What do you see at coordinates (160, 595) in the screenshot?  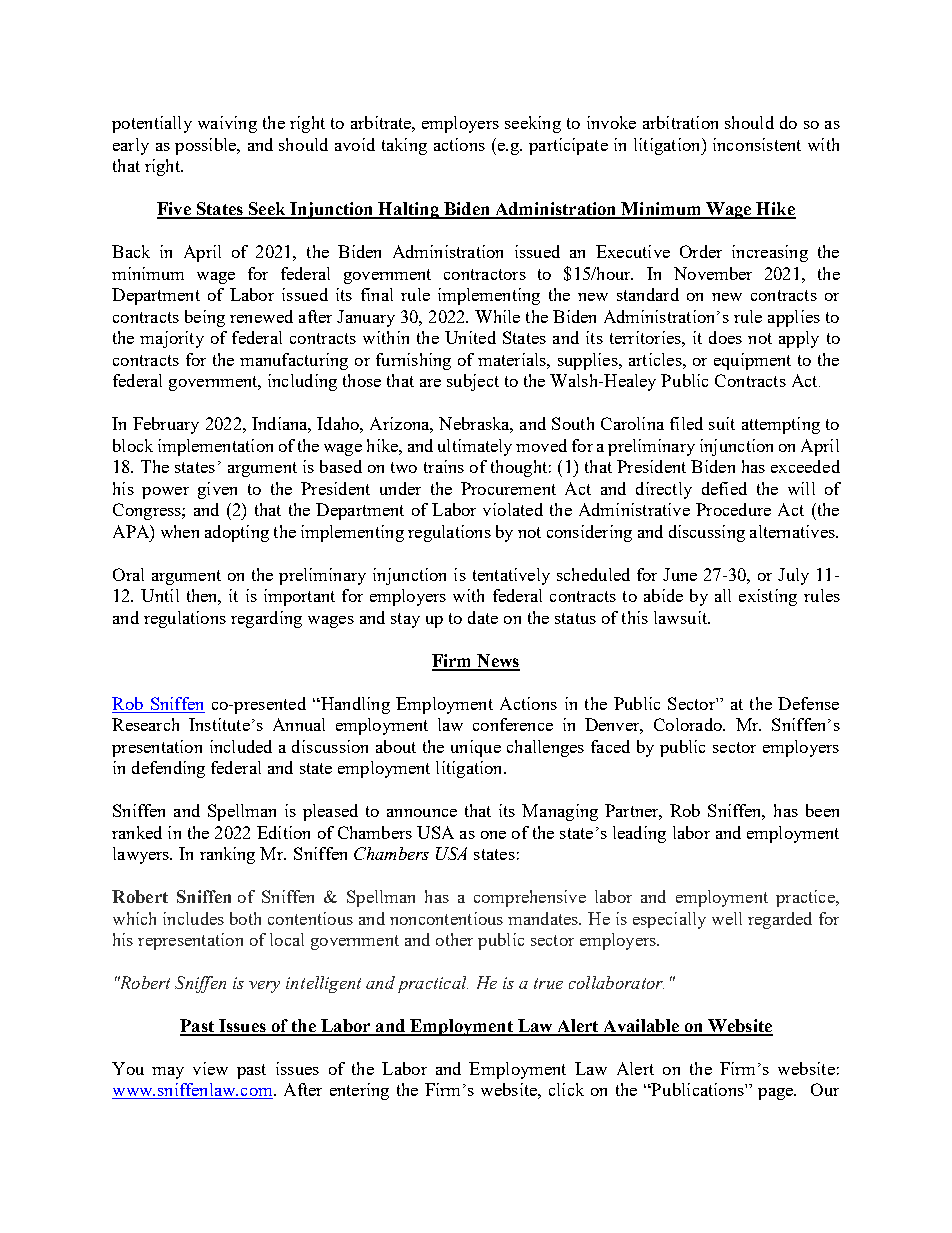 I see `Until` at bounding box center [160, 595].
